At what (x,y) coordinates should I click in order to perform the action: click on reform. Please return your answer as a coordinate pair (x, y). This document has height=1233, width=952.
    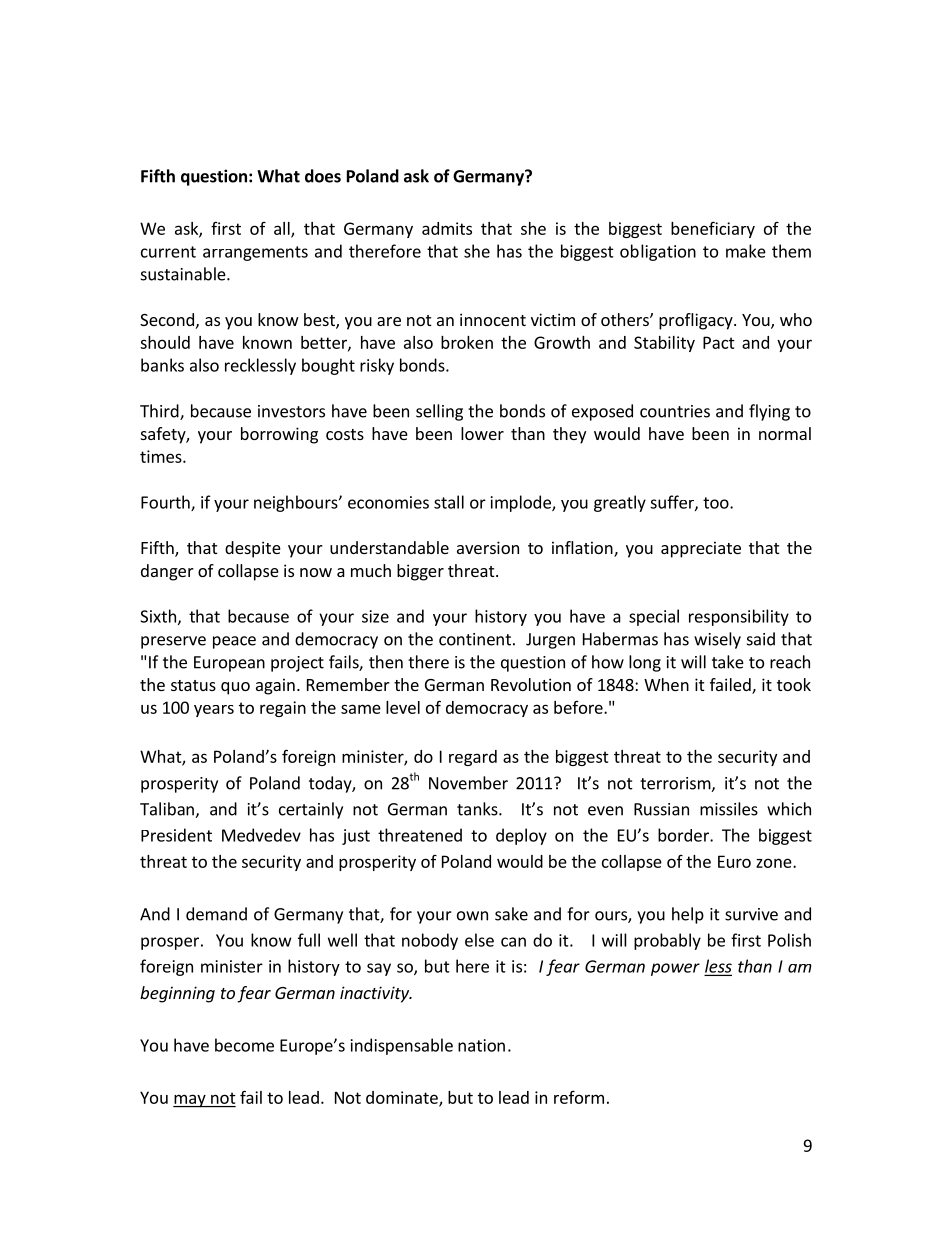
    Looking at the image, I should click on (579, 1097).
